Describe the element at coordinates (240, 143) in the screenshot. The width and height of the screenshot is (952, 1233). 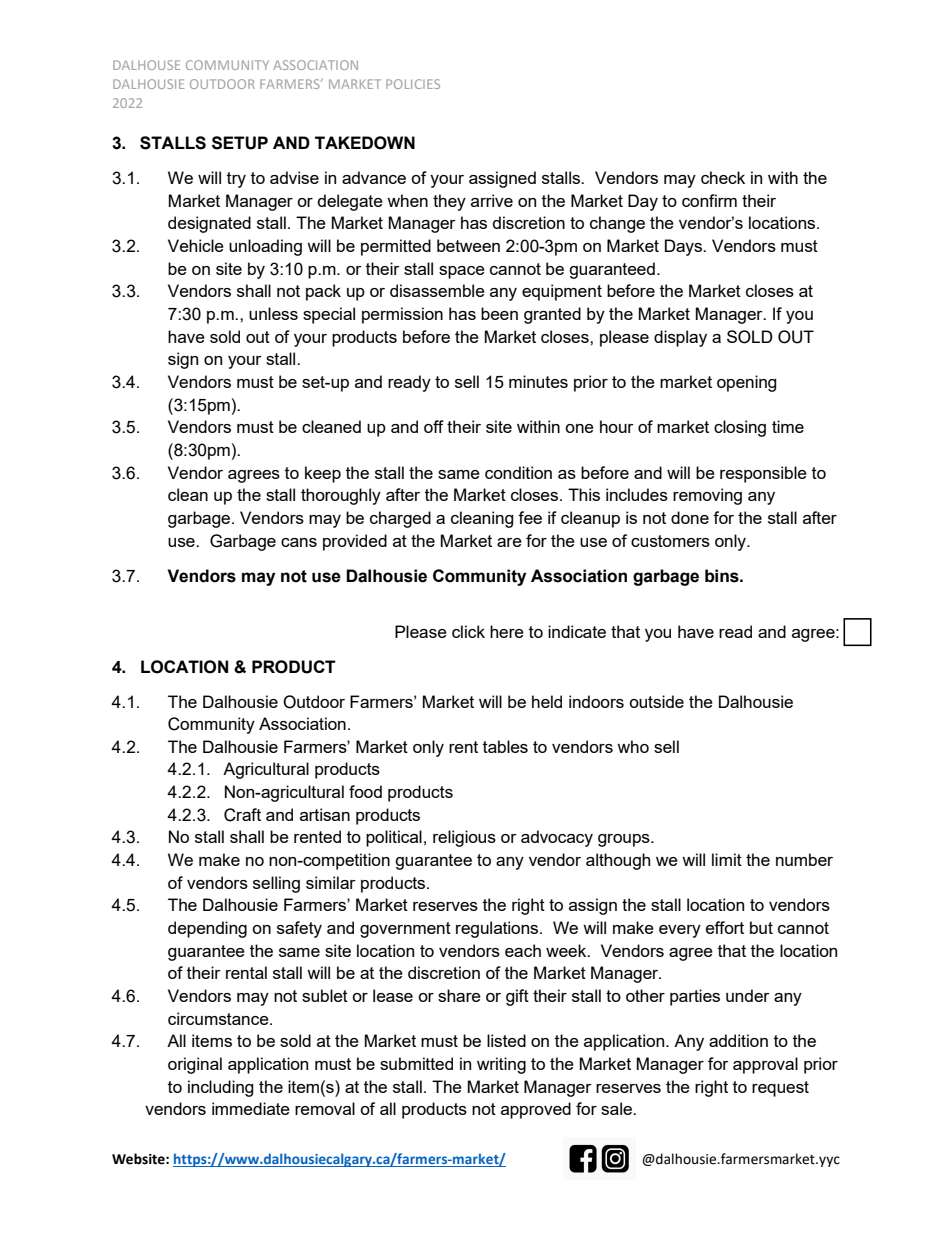
I see `SETUP` at that location.
